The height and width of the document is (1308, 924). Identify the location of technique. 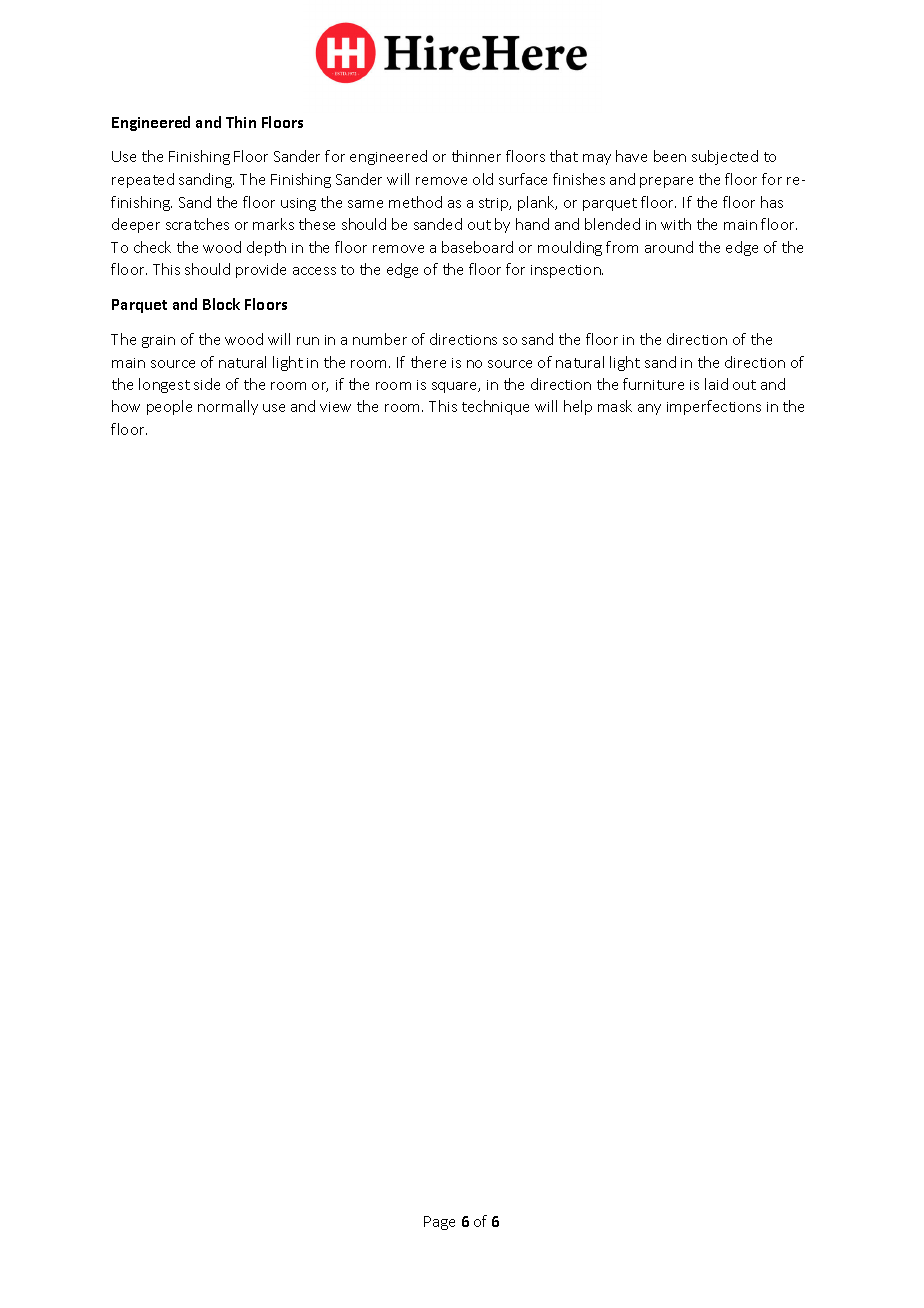
(495, 407).
